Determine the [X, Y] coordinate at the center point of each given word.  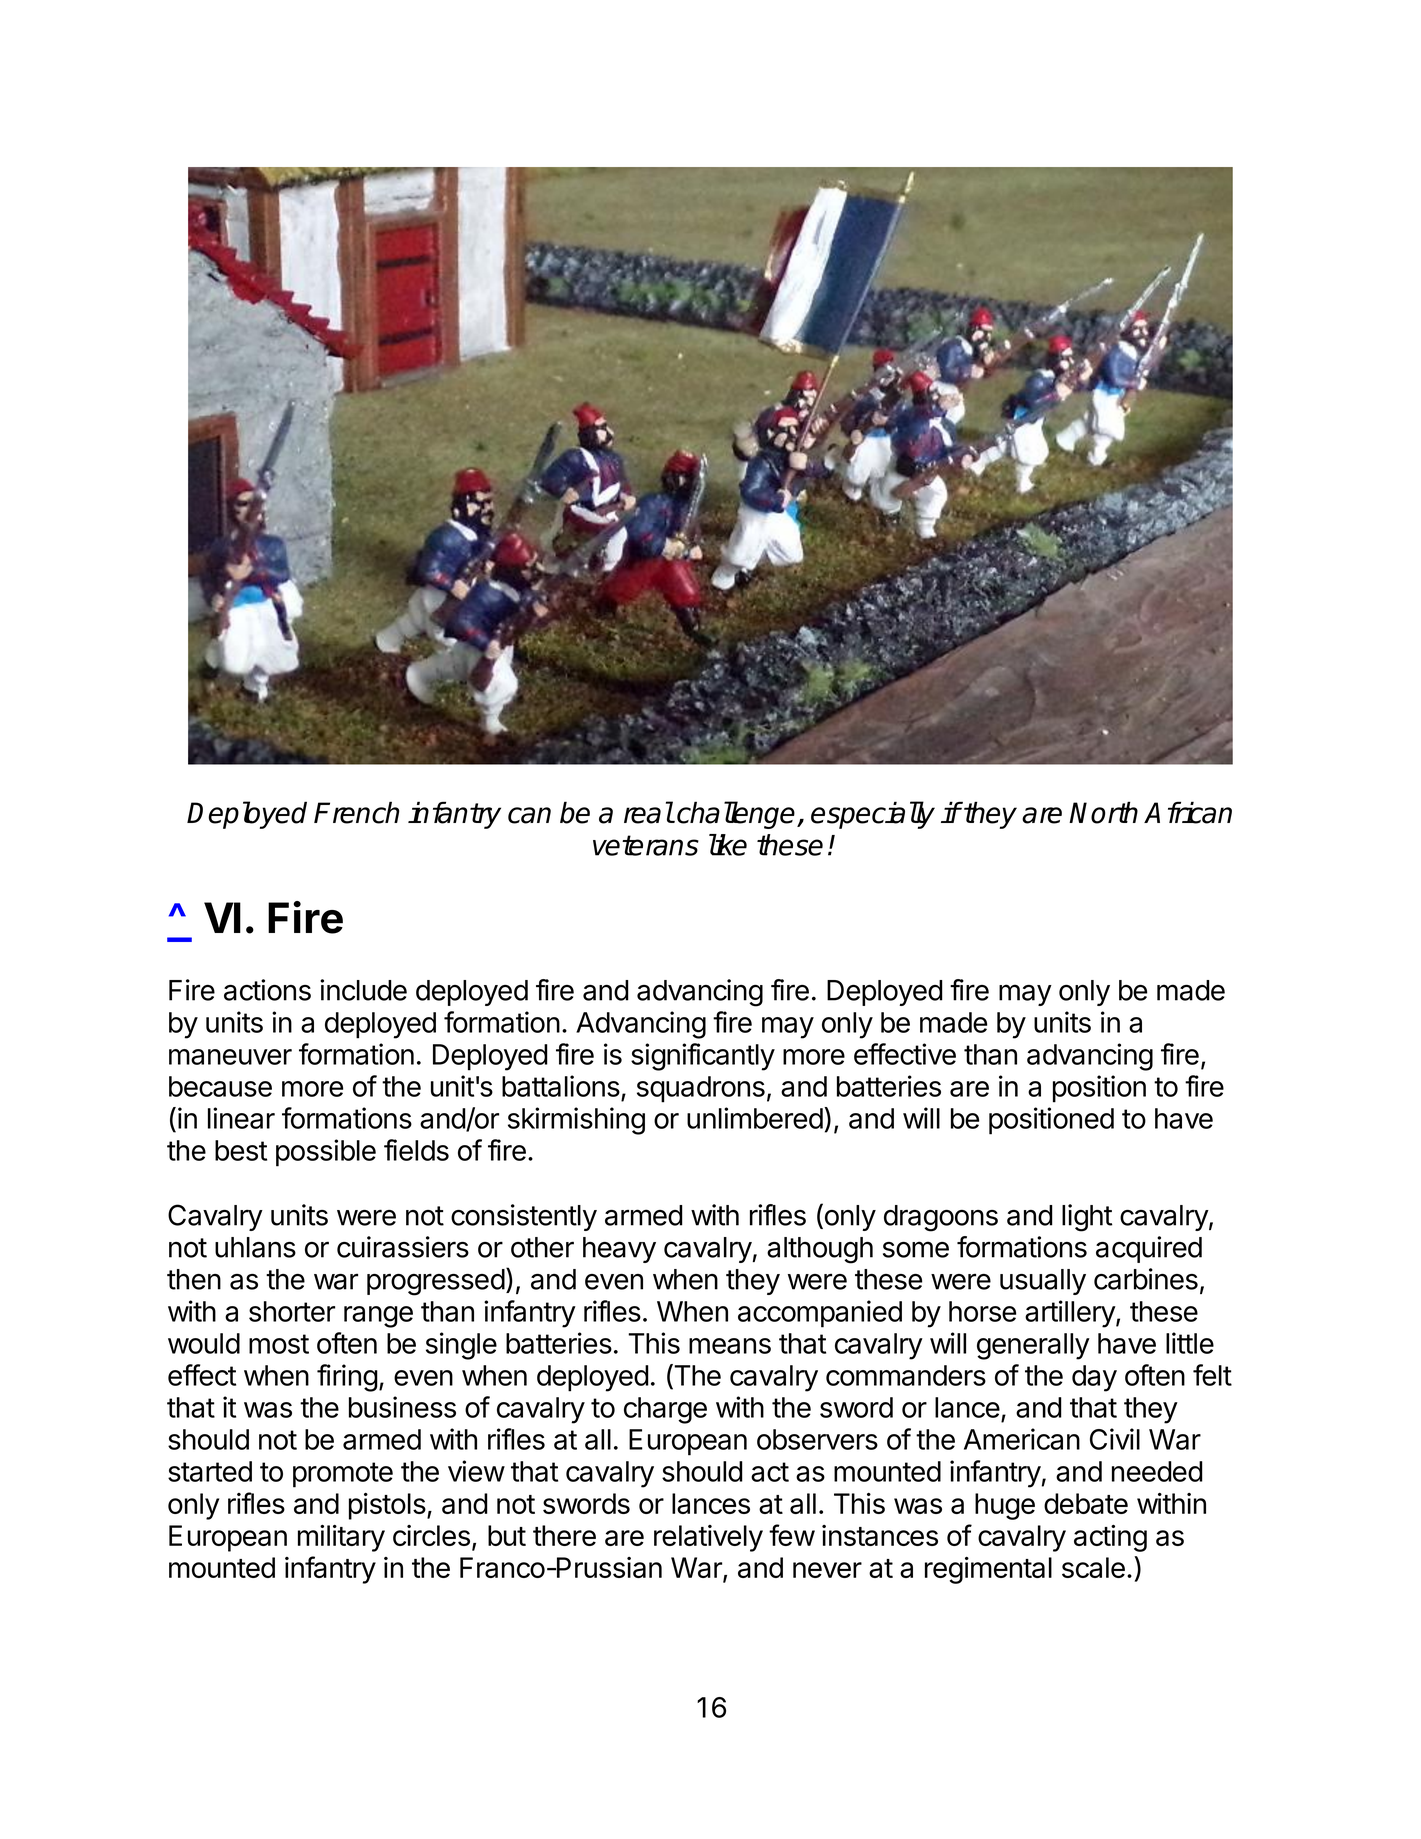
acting [1110, 1538]
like [728, 845]
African [1188, 812]
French [356, 812]
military [341, 1538]
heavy [619, 1250]
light [1087, 1218]
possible [326, 1153]
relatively [708, 1538]
